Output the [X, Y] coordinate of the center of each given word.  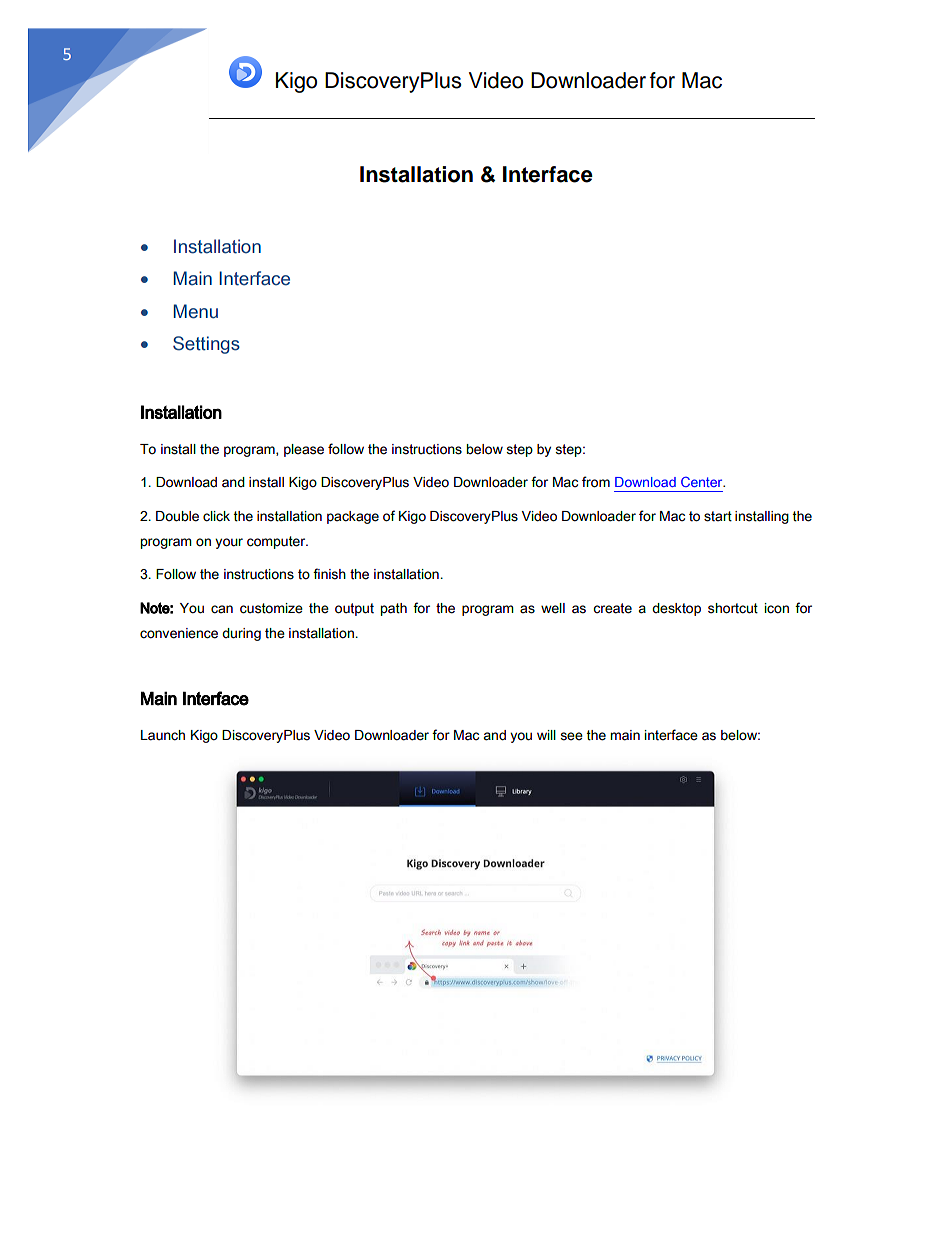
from [596, 482]
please [304, 450]
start [718, 516]
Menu [196, 311]
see [571, 736]
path [394, 609]
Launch [163, 735]
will [546, 735]
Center [703, 482]
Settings [206, 345]
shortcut [733, 608]
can [222, 609]
